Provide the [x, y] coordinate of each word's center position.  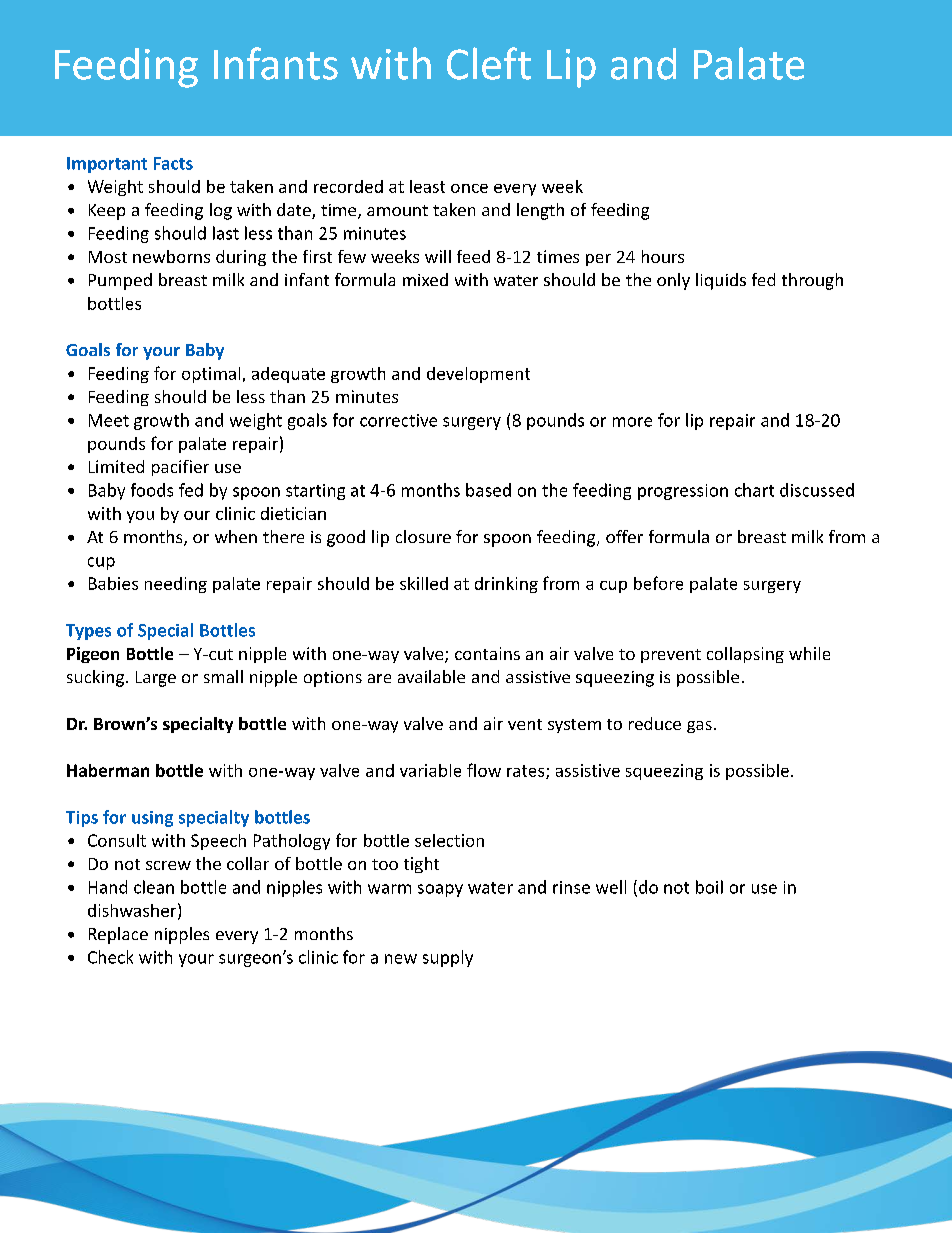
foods [152, 490]
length [540, 211]
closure [423, 536]
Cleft [489, 63]
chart [754, 490]
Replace [118, 935]
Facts [173, 163]
